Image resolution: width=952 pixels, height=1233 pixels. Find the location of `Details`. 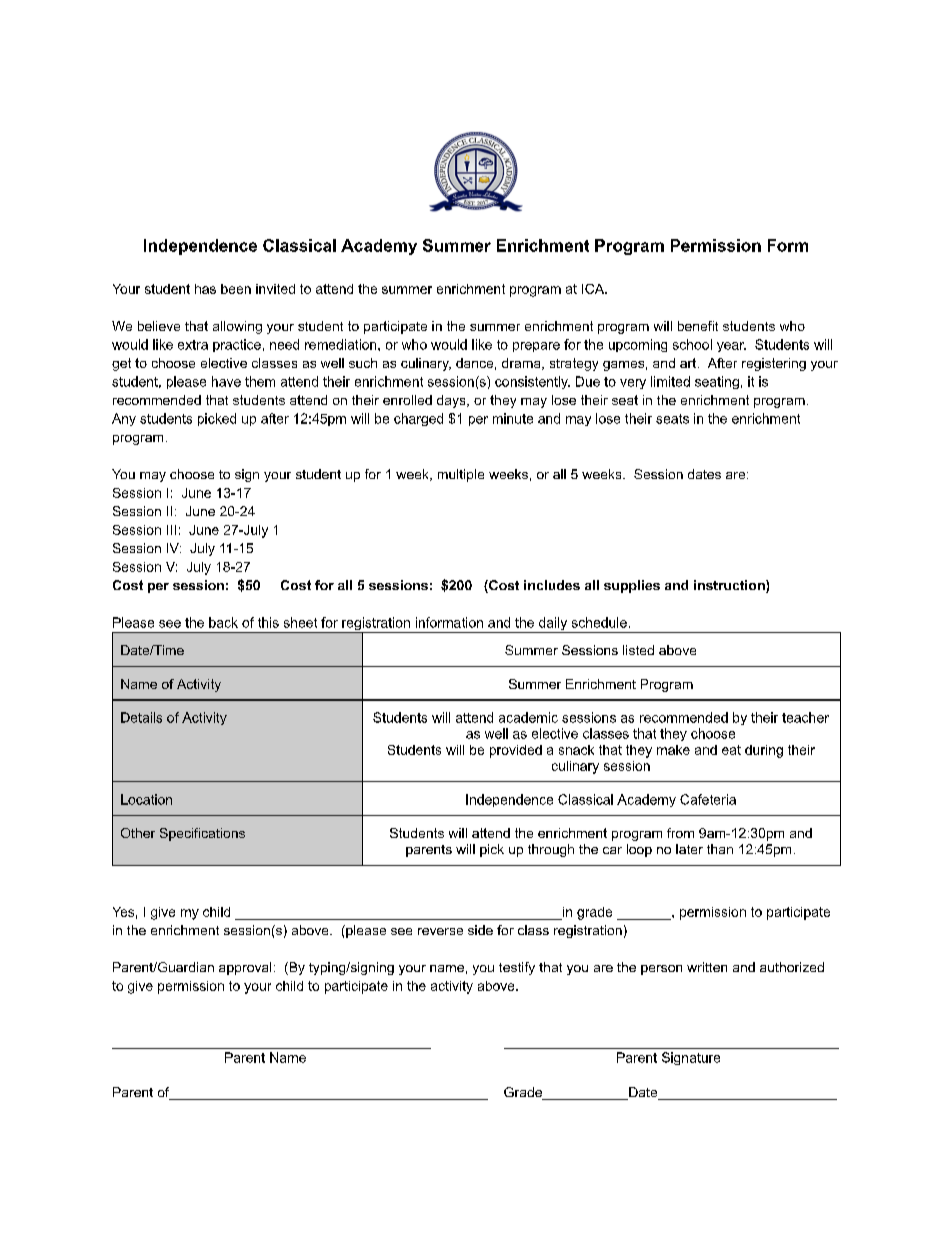

Details is located at coordinates (141, 717).
